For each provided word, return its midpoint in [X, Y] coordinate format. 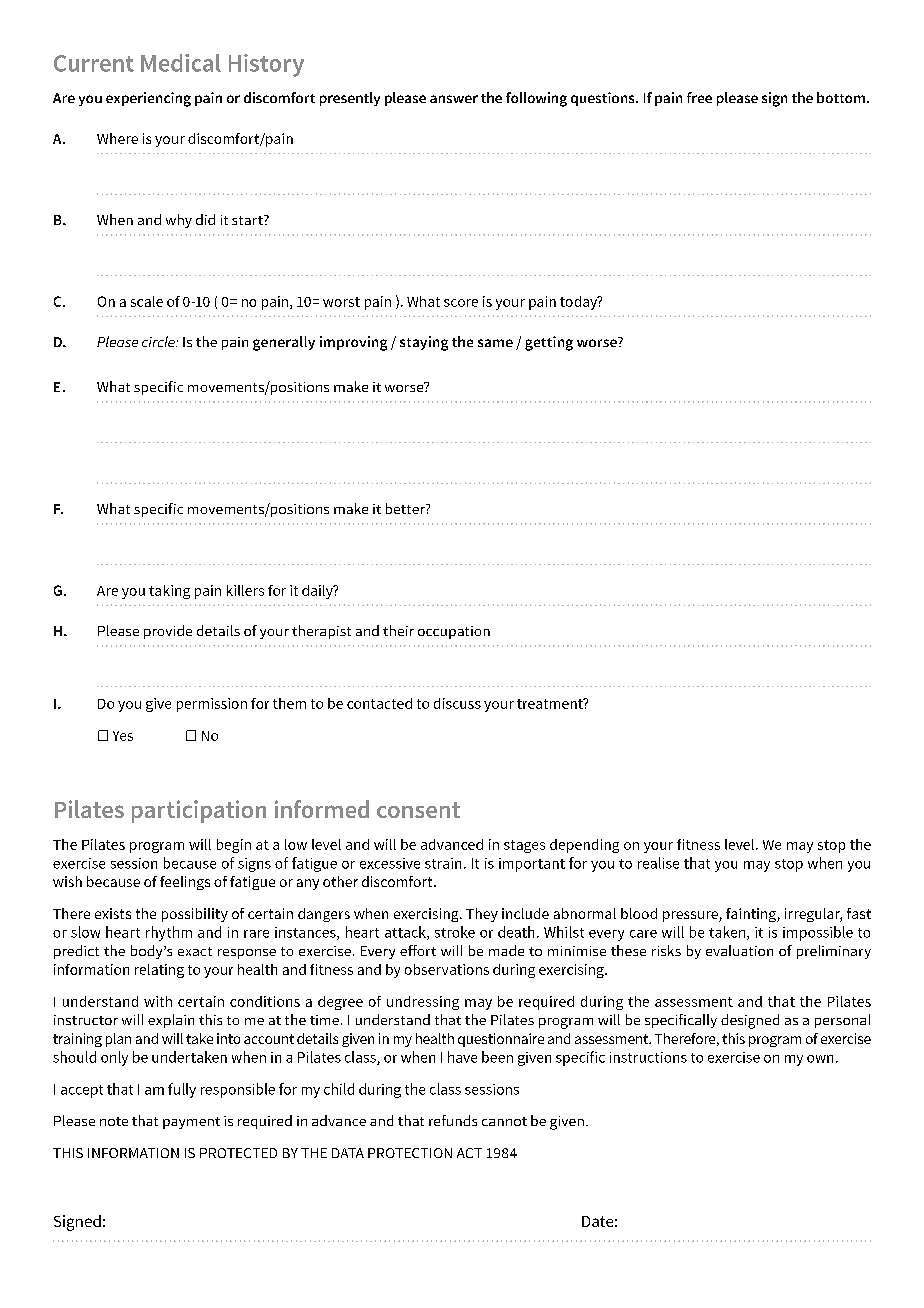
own [820, 1059]
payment [191, 1123]
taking [169, 592]
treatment [551, 703]
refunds [453, 1120]
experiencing [148, 99]
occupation [454, 632]
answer [454, 99]
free [699, 97]
